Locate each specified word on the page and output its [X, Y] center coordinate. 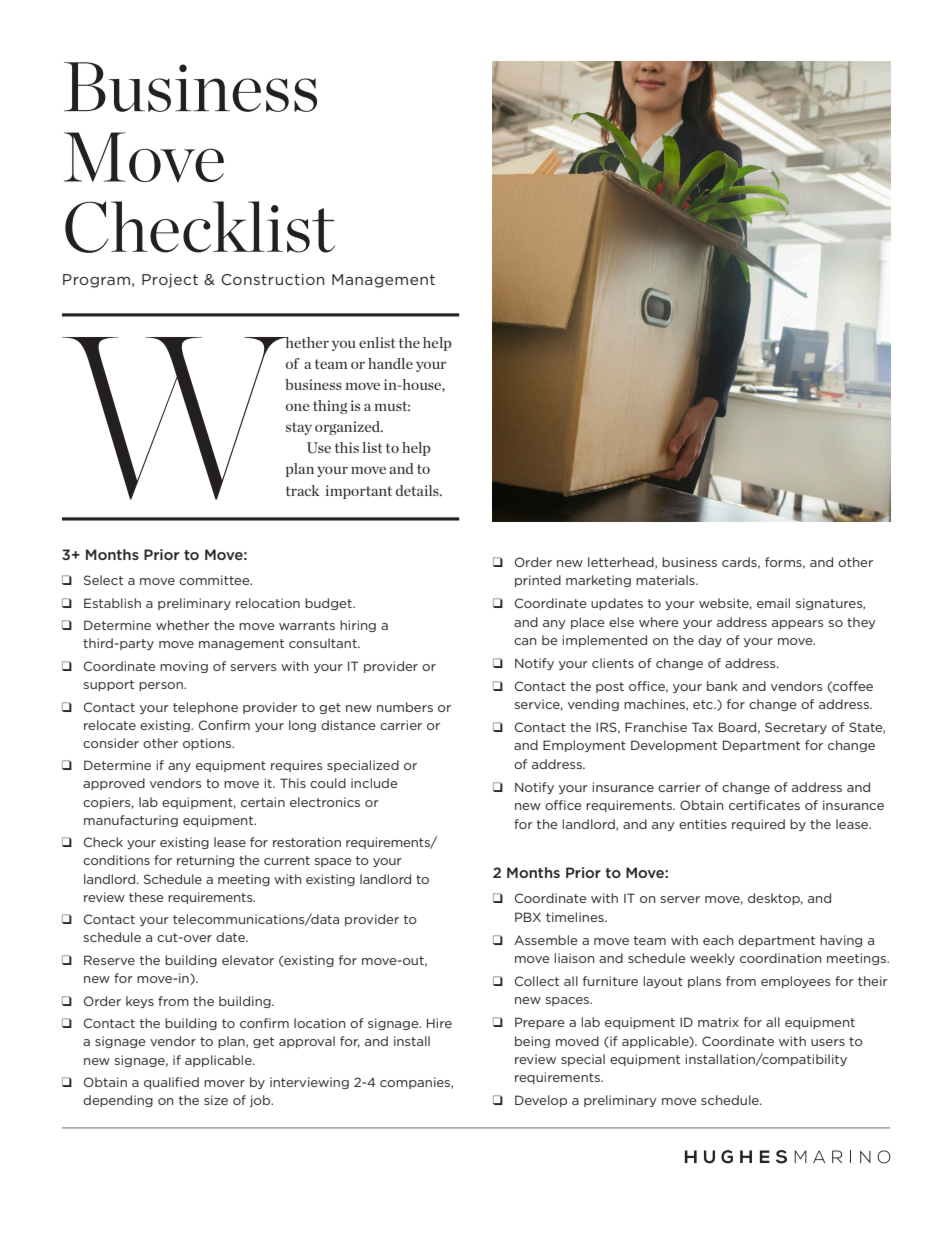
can [525, 641]
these [146, 897]
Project [170, 281]
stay [299, 428]
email [773, 603]
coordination [781, 958]
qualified [171, 1083]
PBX [528, 917]
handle [390, 363]
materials [666, 580]
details [418, 490]
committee [215, 580]
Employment [584, 746]
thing [330, 407]
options [208, 744]
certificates [764, 805]
